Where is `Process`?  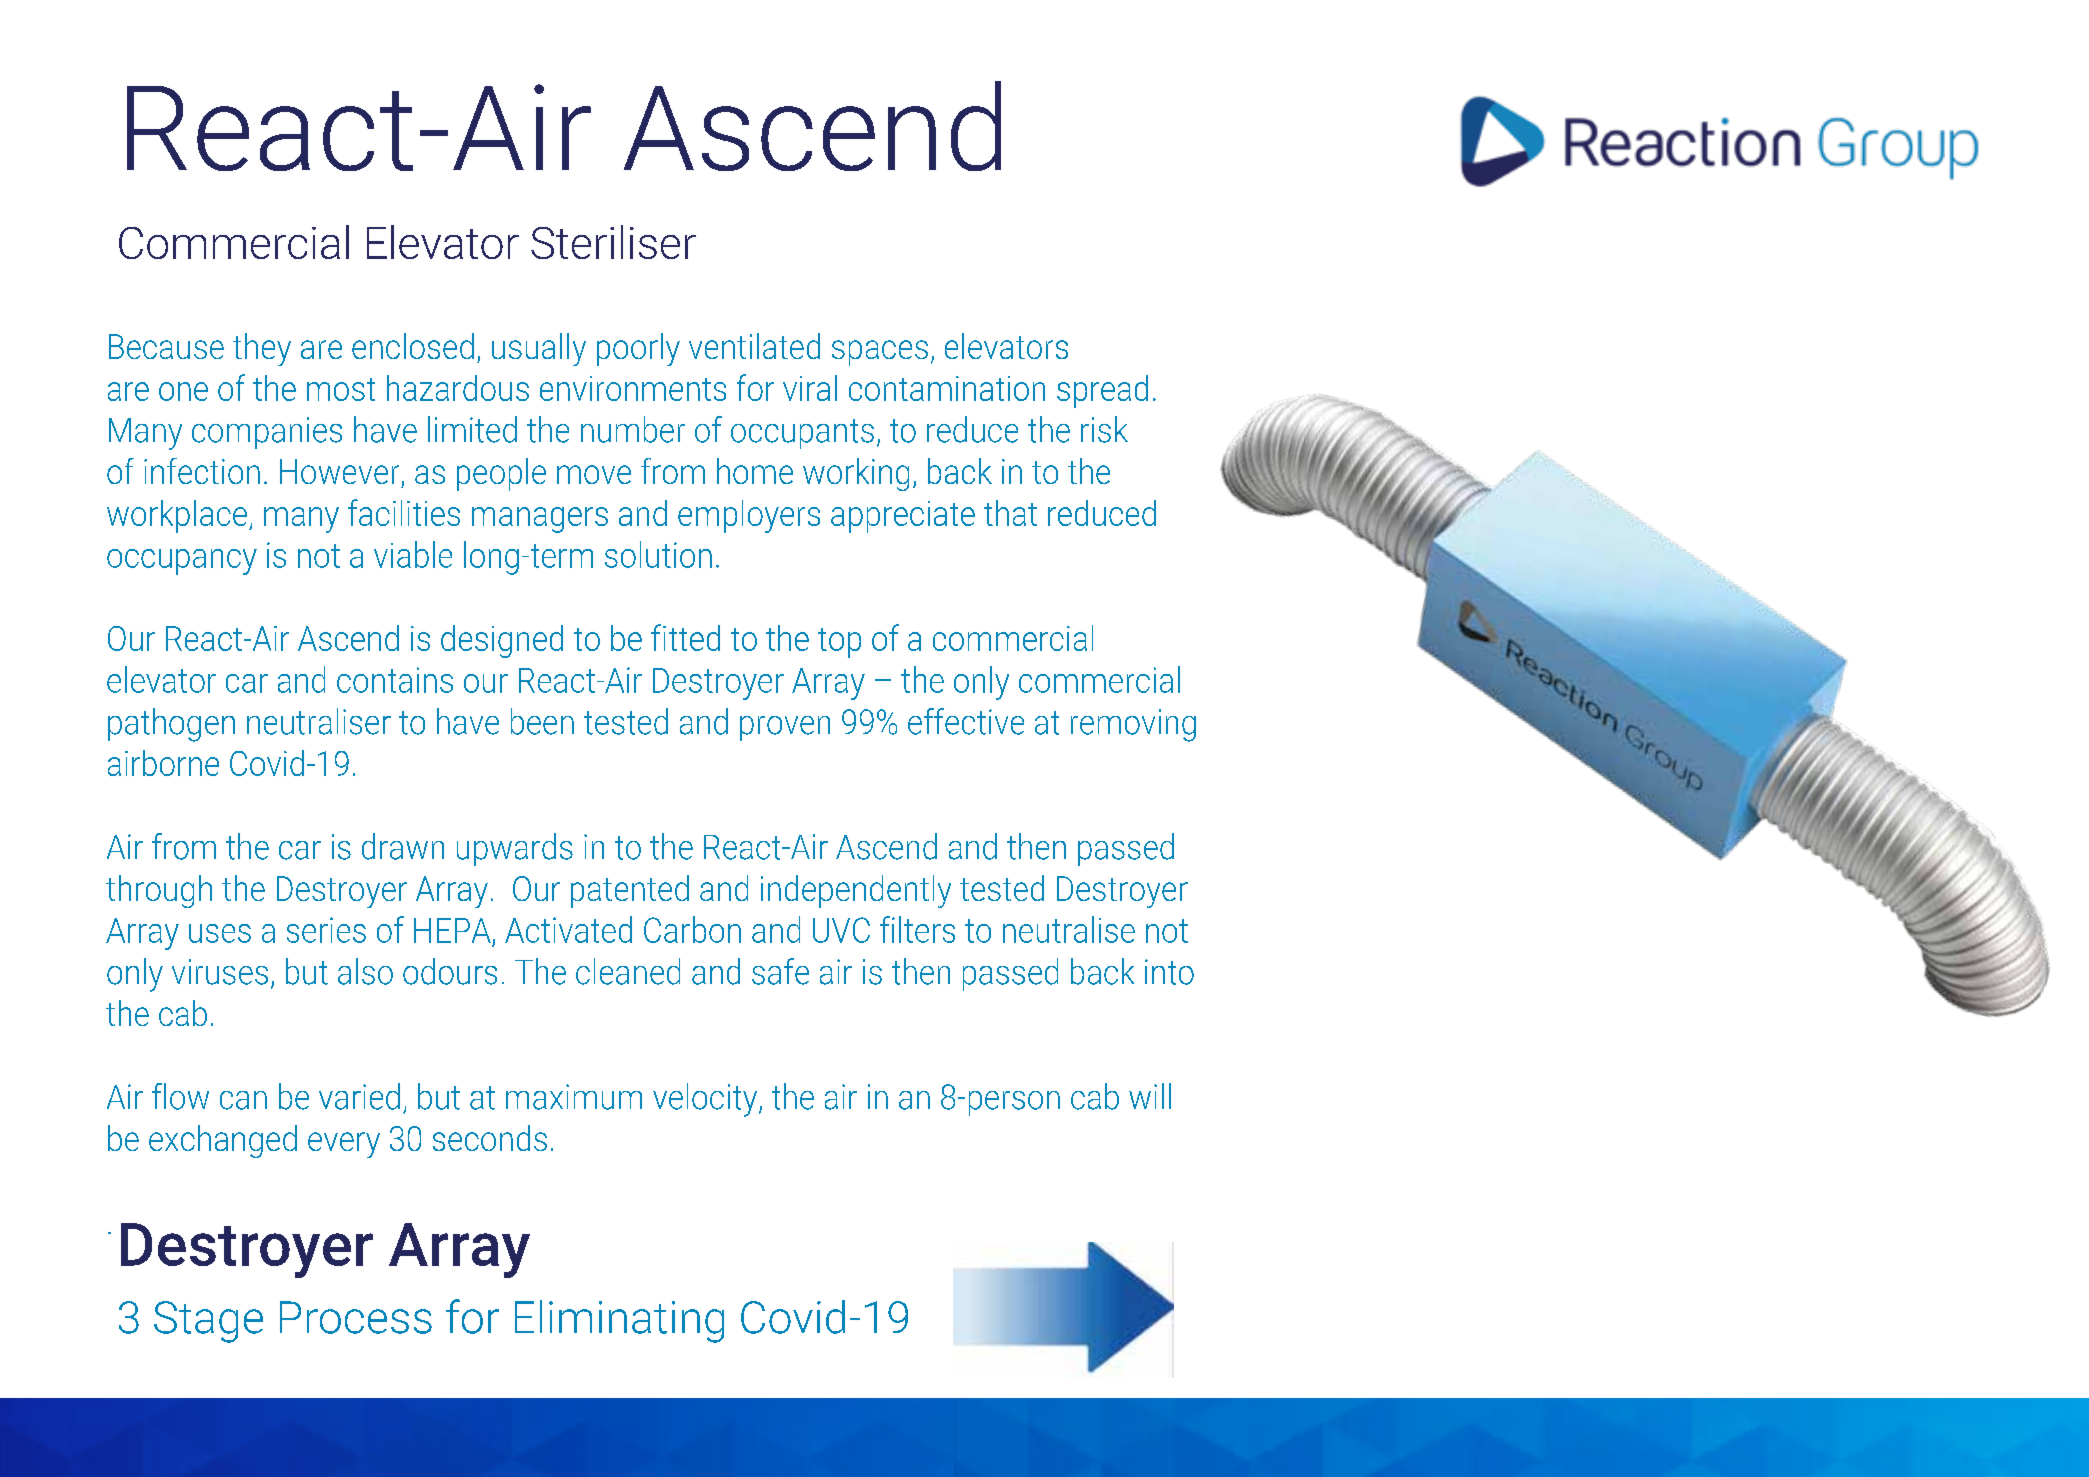
Process is located at coordinates (356, 1317).
